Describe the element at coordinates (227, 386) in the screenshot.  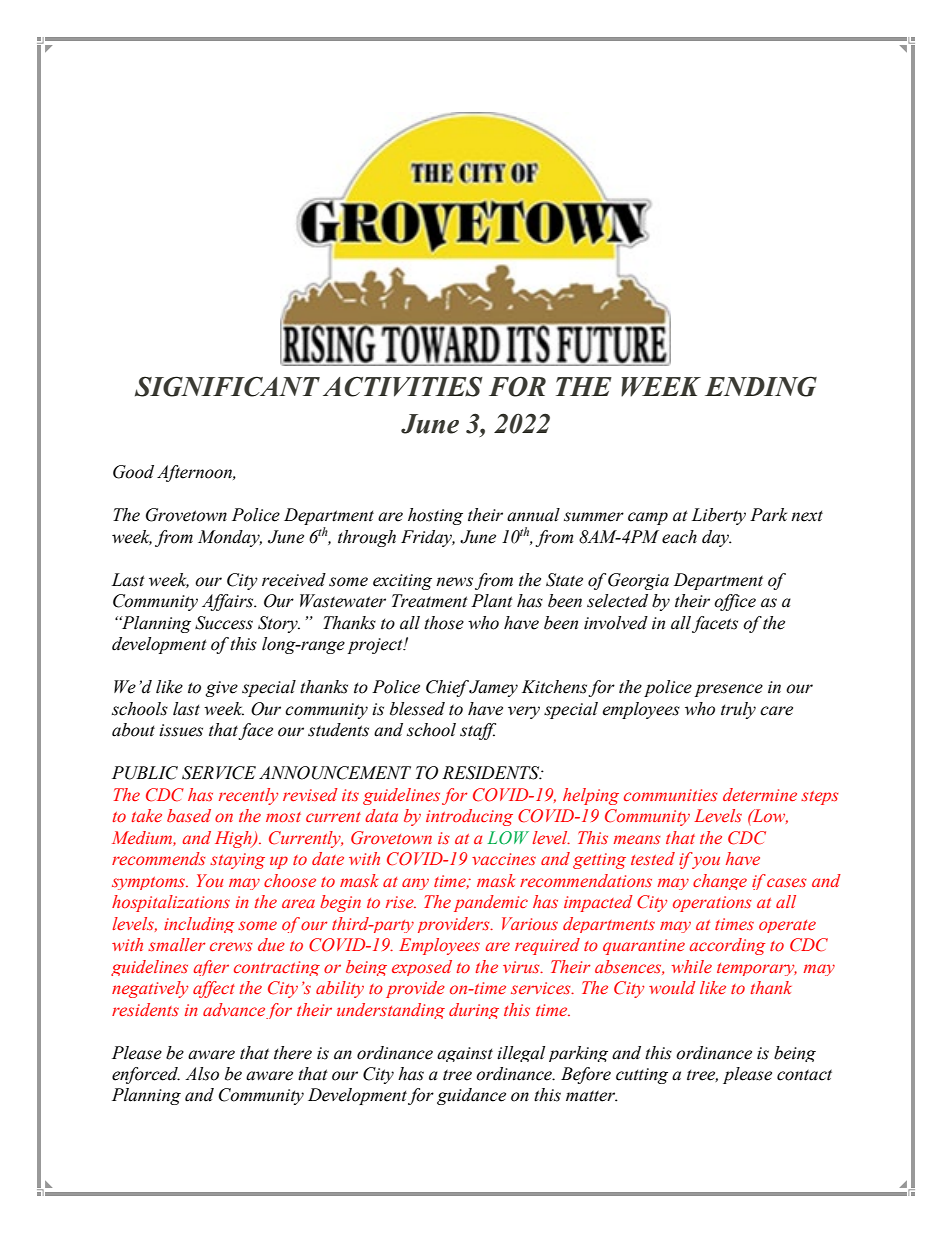
I see `SIGNIFICANT` at that location.
